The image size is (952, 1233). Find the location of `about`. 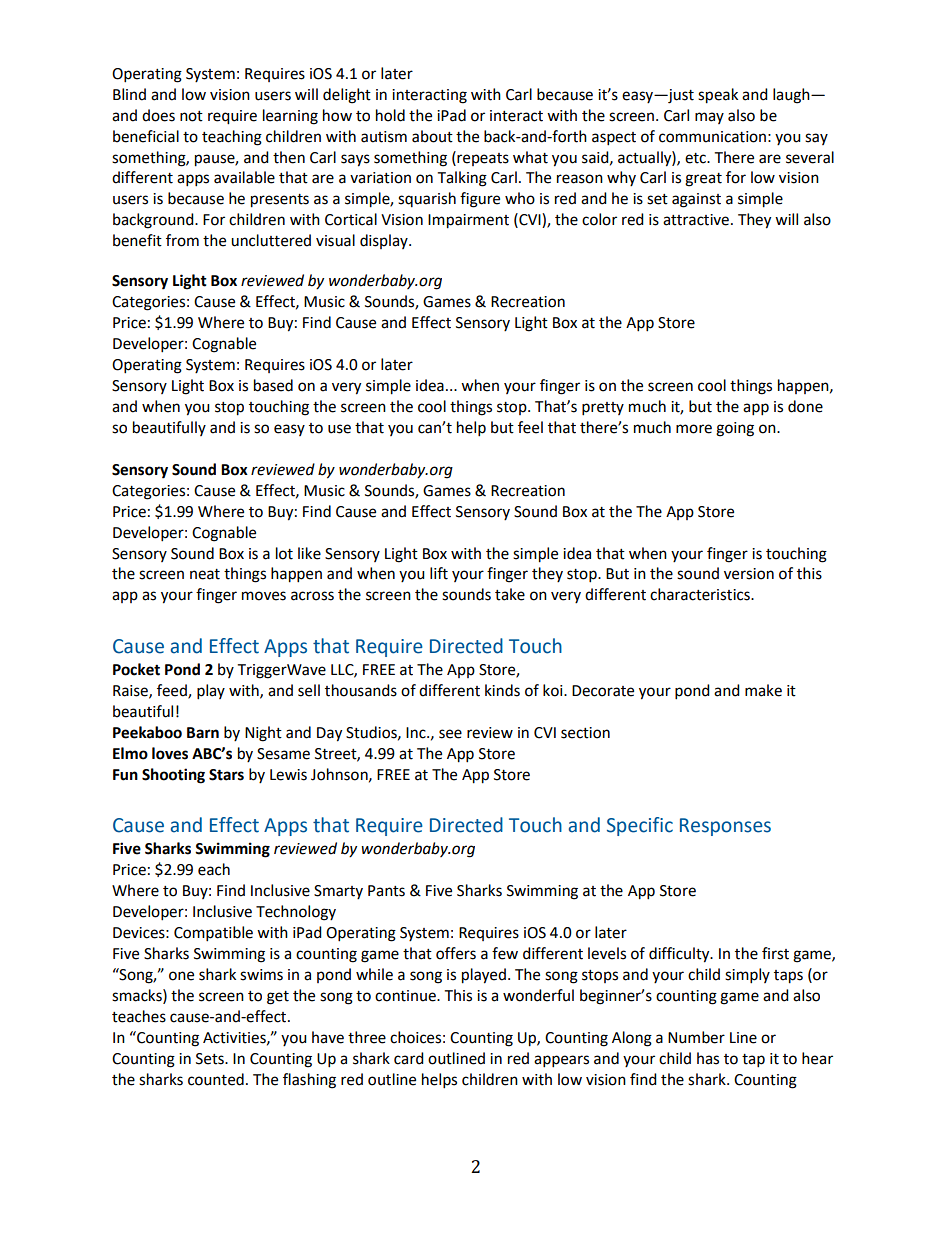

about is located at coordinates (432, 136).
